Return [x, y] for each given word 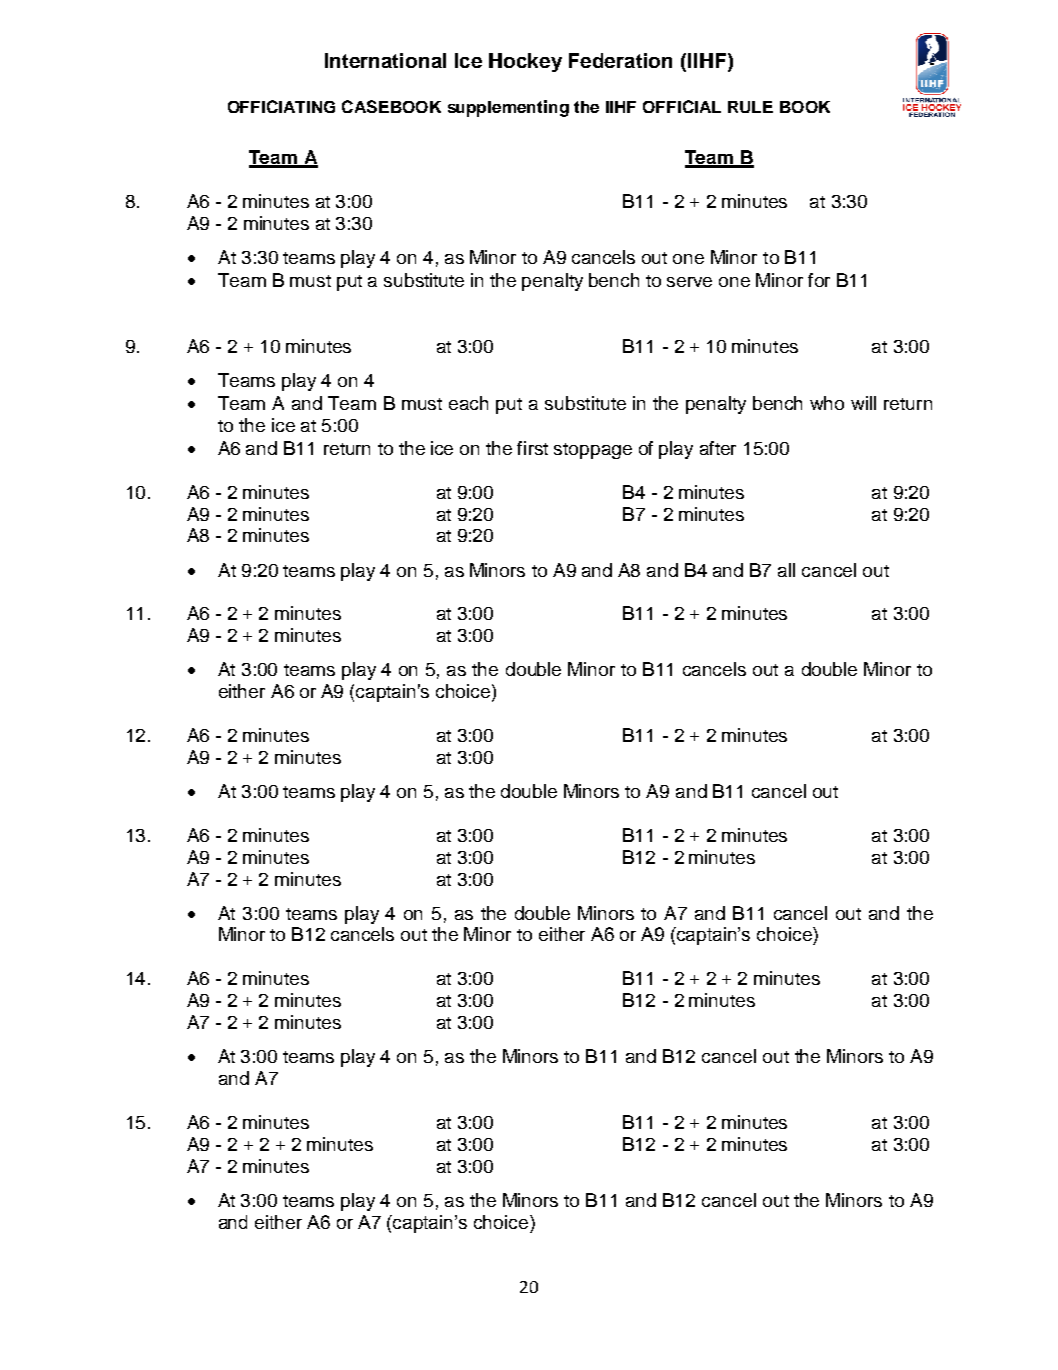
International [385, 60]
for [819, 280]
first [532, 448]
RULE [750, 107]
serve [689, 282]
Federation [620, 60]
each [468, 403]
